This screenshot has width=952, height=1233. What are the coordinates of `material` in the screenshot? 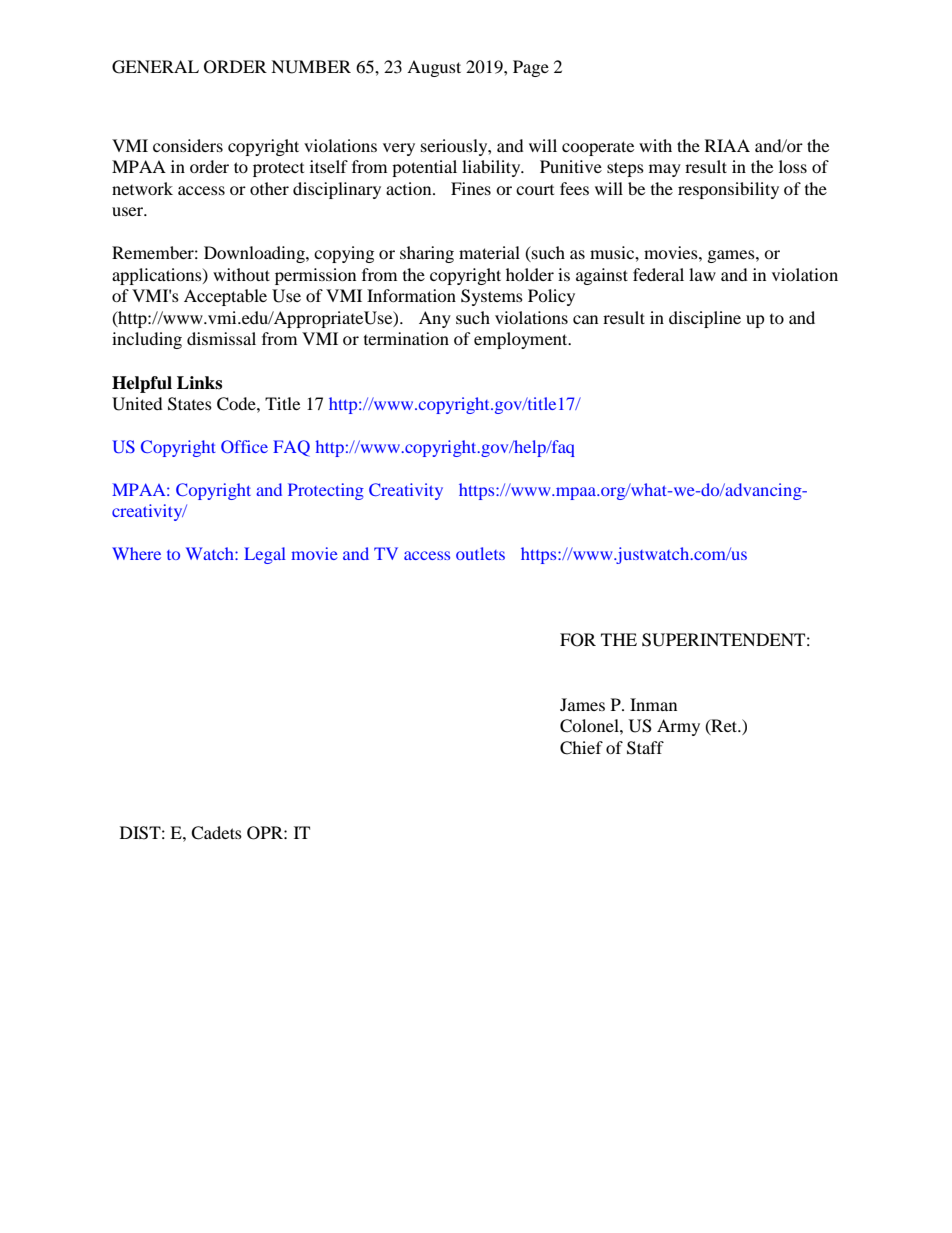 It's located at (489, 252).
